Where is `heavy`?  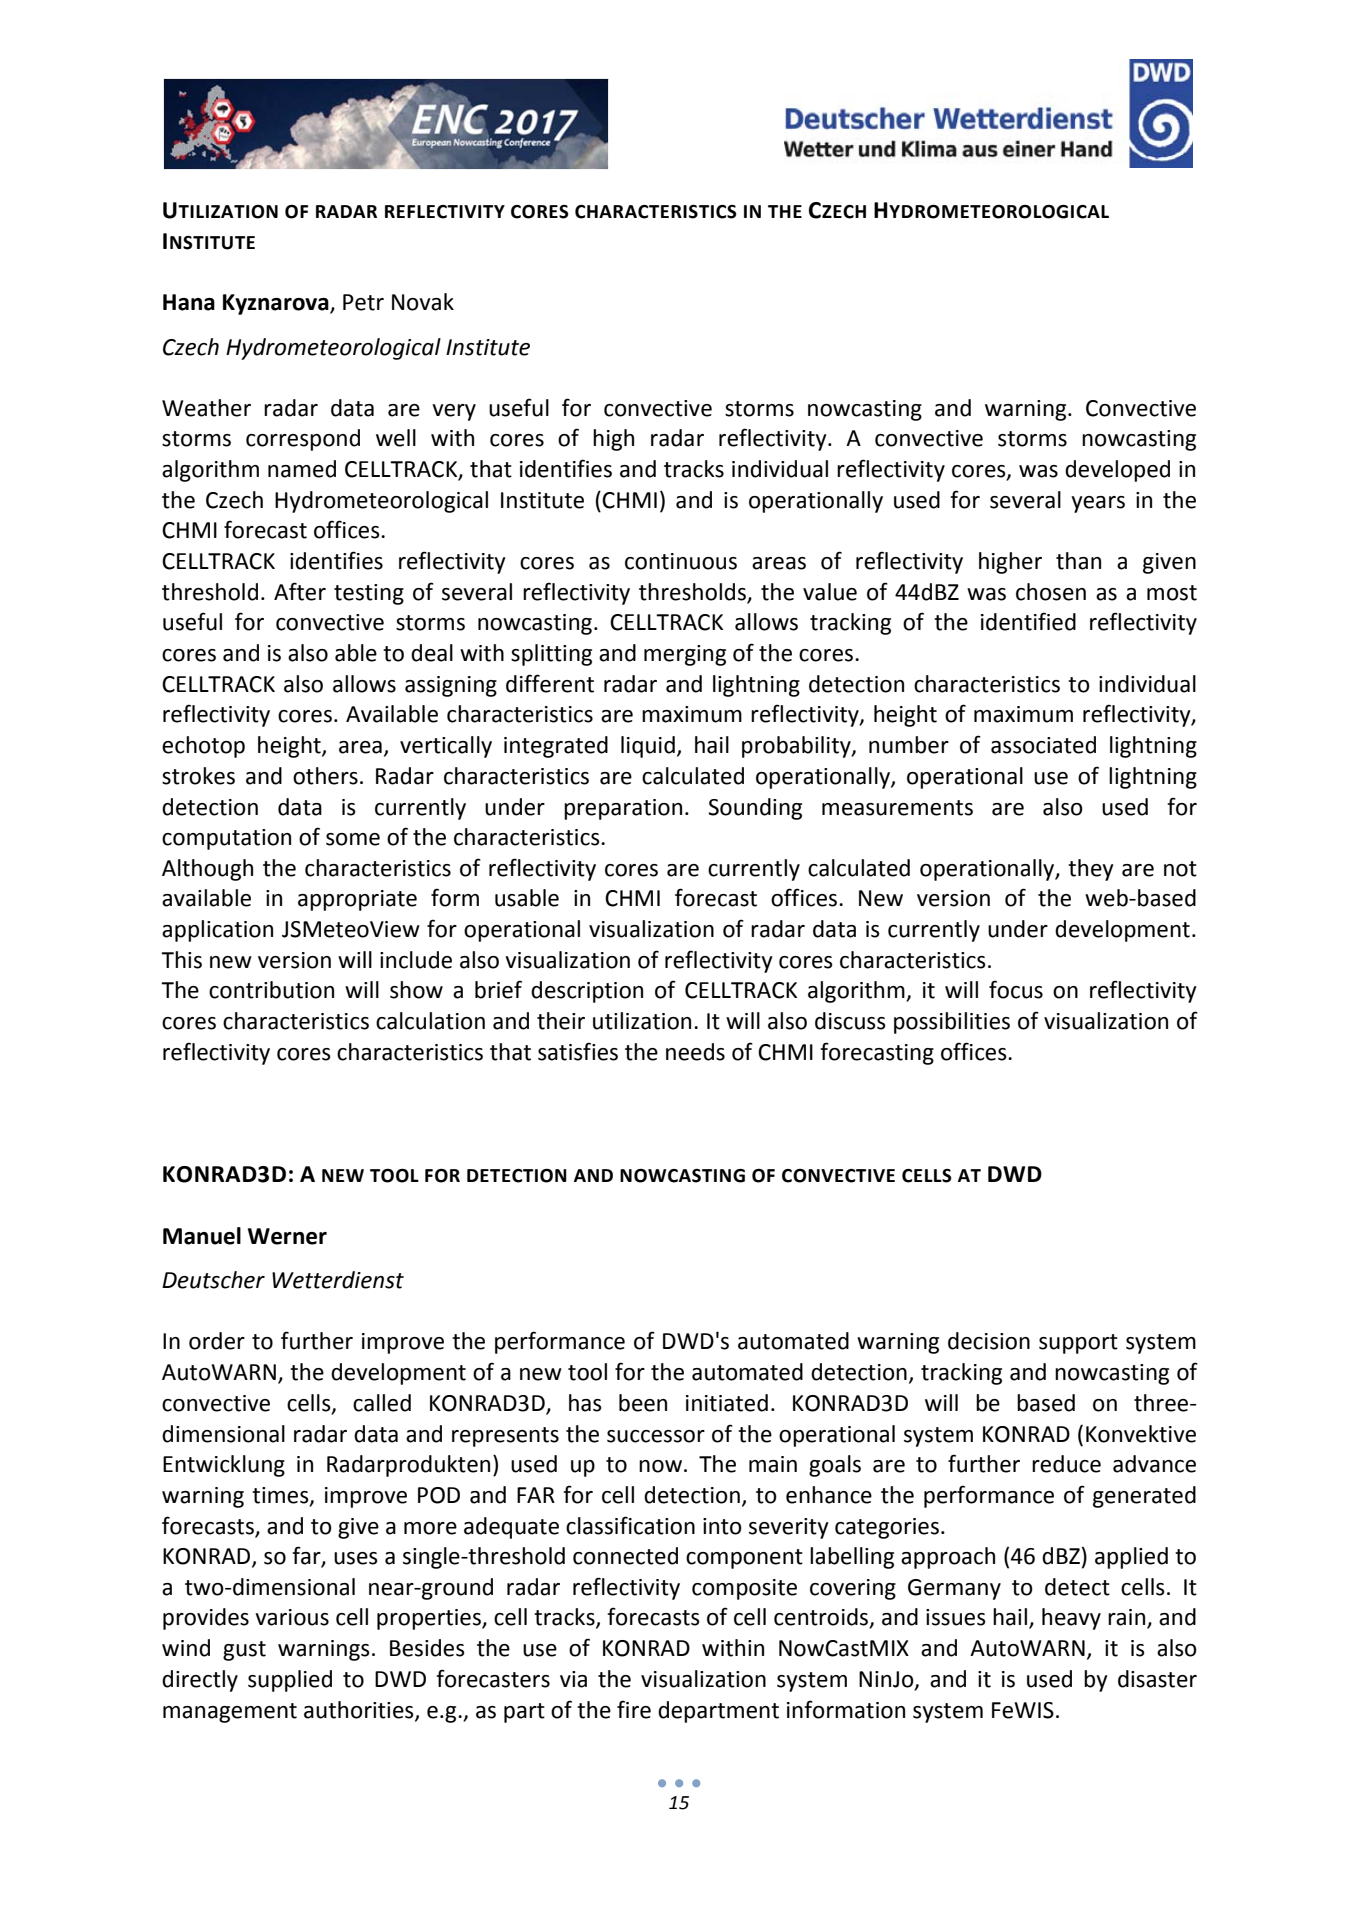
heavy is located at coordinates (1071, 1619).
